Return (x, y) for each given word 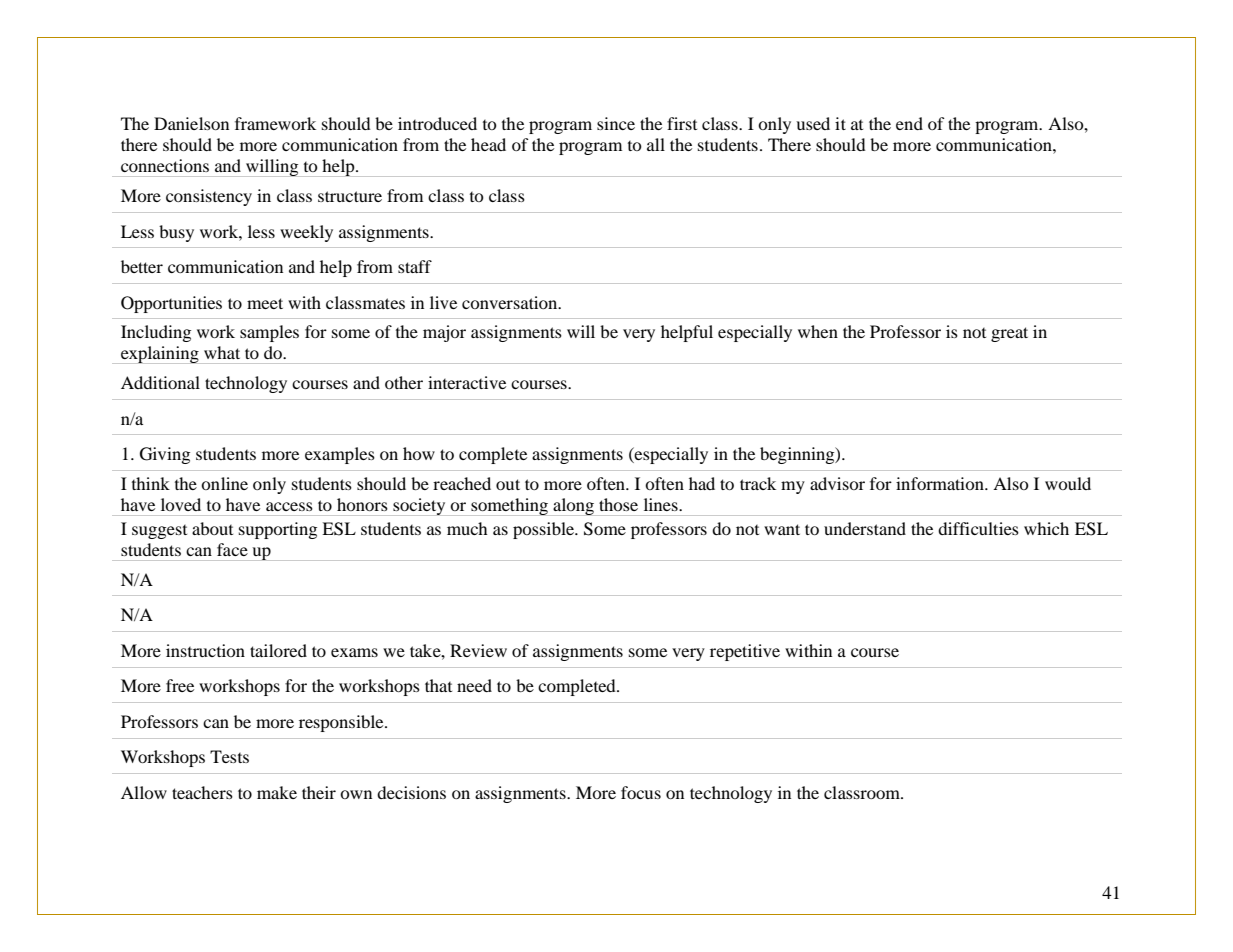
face (232, 549)
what (222, 352)
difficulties (978, 528)
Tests (229, 756)
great (1009, 334)
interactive (467, 382)
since (616, 123)
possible (544, 530)
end (909, 123)
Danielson (191, 123)
